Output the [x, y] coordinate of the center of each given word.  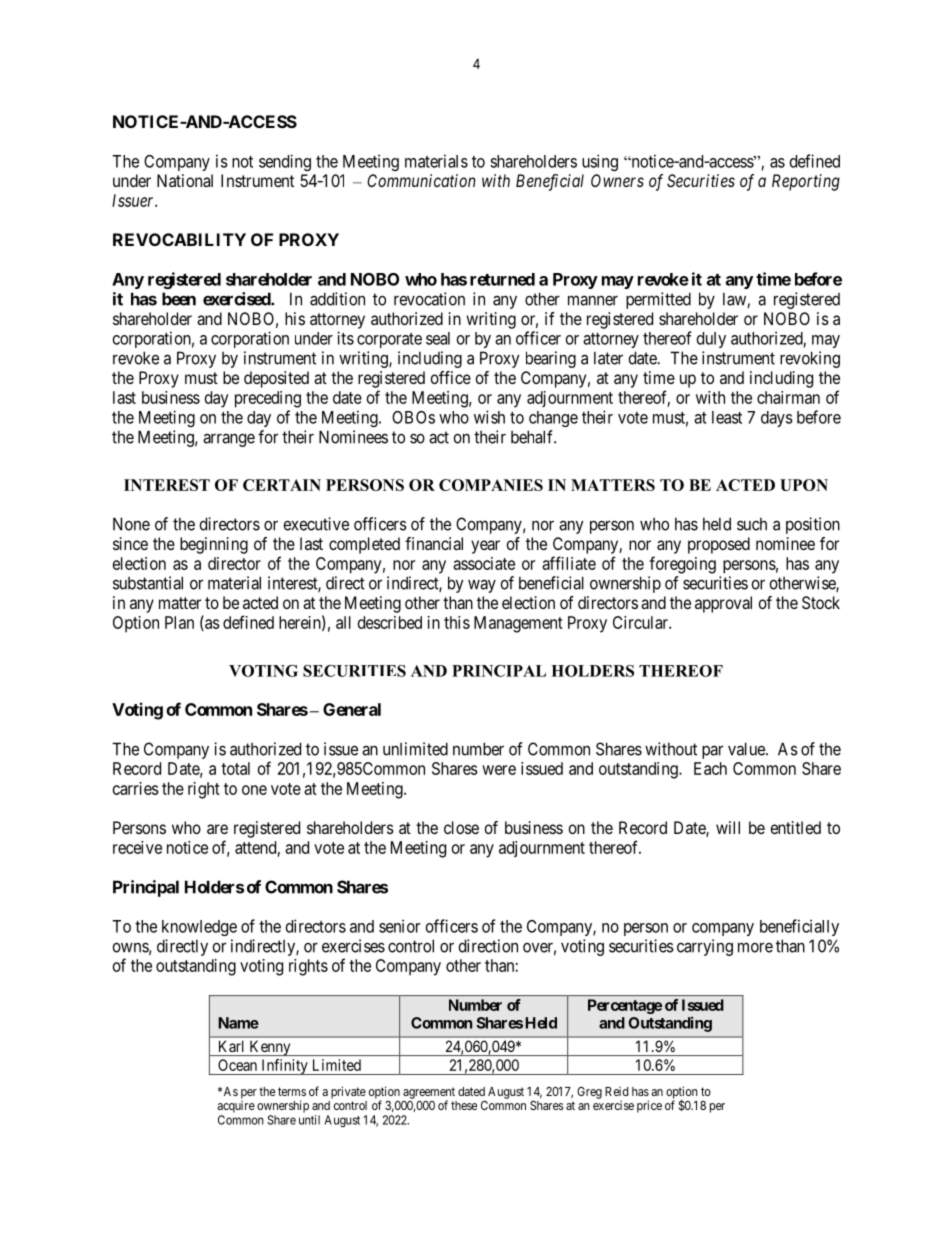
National [185, 180]
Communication [421, 180]
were [499, 770]
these [464, 1105]
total [235, 768]
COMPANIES [491, 485]
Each [710, 768]
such [752, 524]
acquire [236, 1107]
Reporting [806, 182]
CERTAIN [282, 485]
